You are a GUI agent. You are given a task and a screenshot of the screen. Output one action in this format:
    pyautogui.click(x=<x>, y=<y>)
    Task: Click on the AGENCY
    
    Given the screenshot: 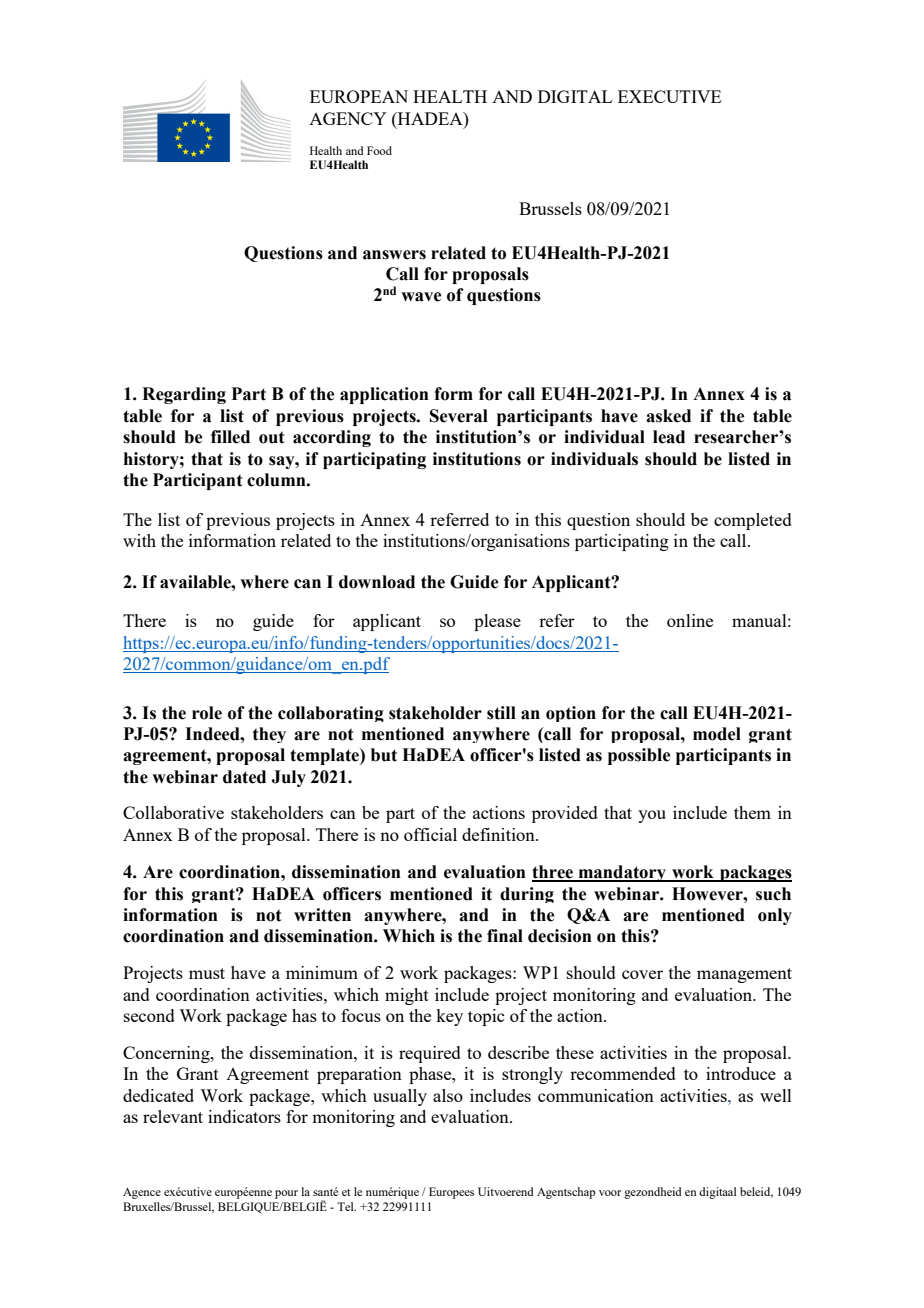 What is the action you would take?
    pyautogui.click(x=348, y=118)
